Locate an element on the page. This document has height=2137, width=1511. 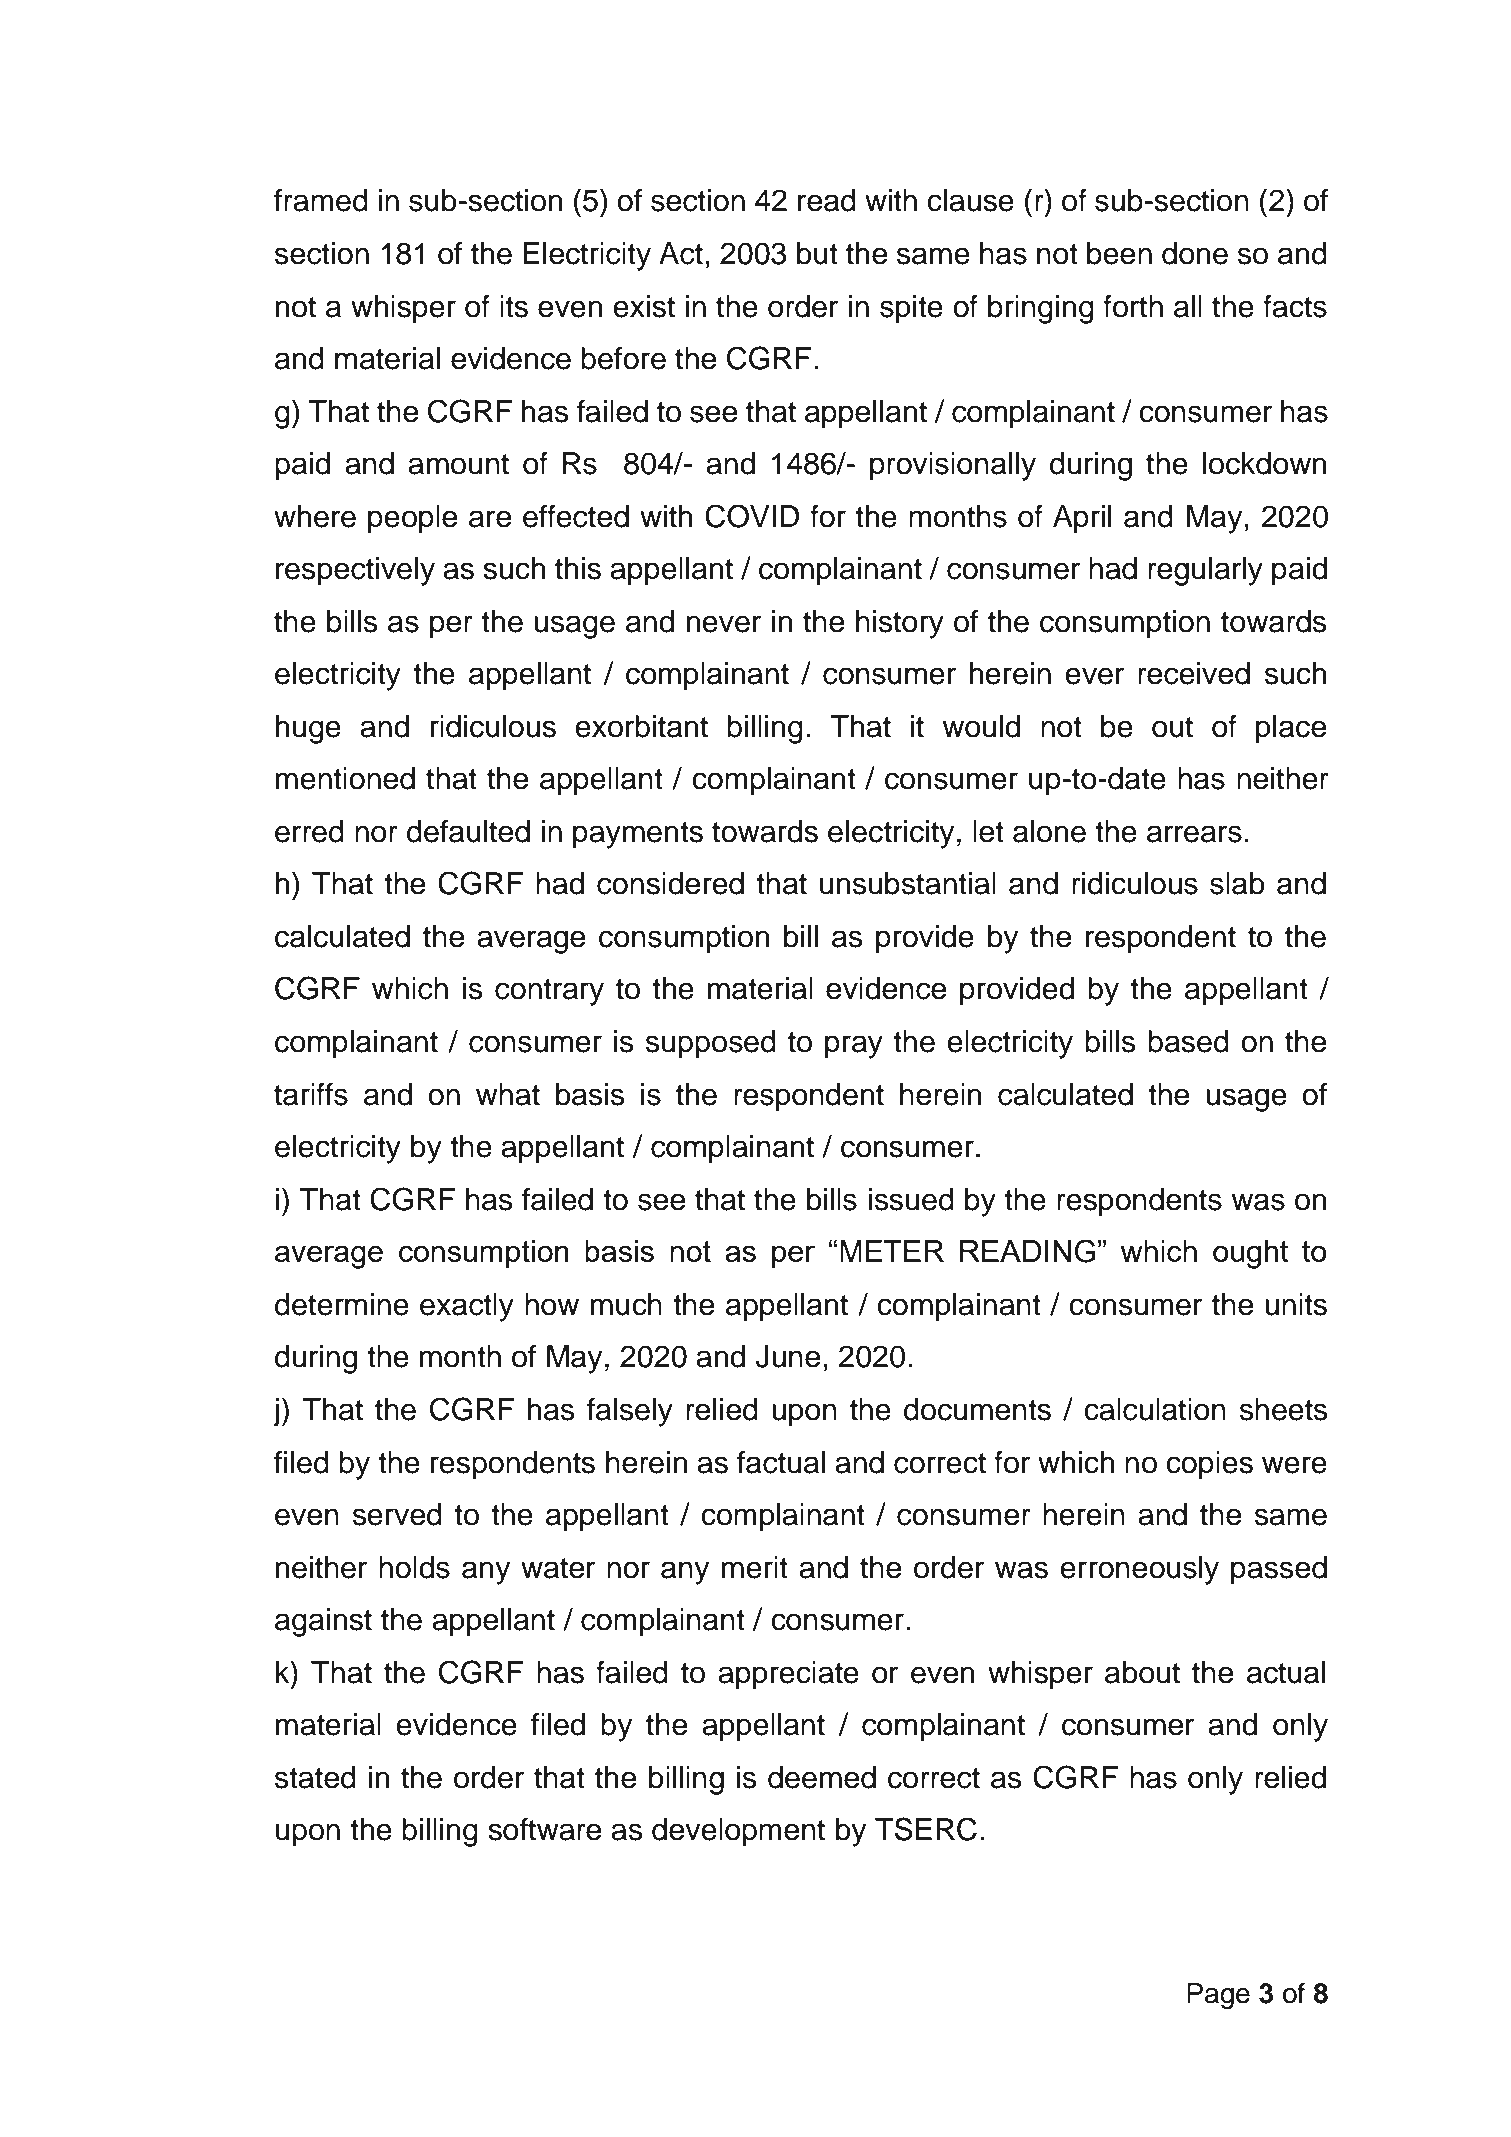
software is located at coordinates (544, 1829).
